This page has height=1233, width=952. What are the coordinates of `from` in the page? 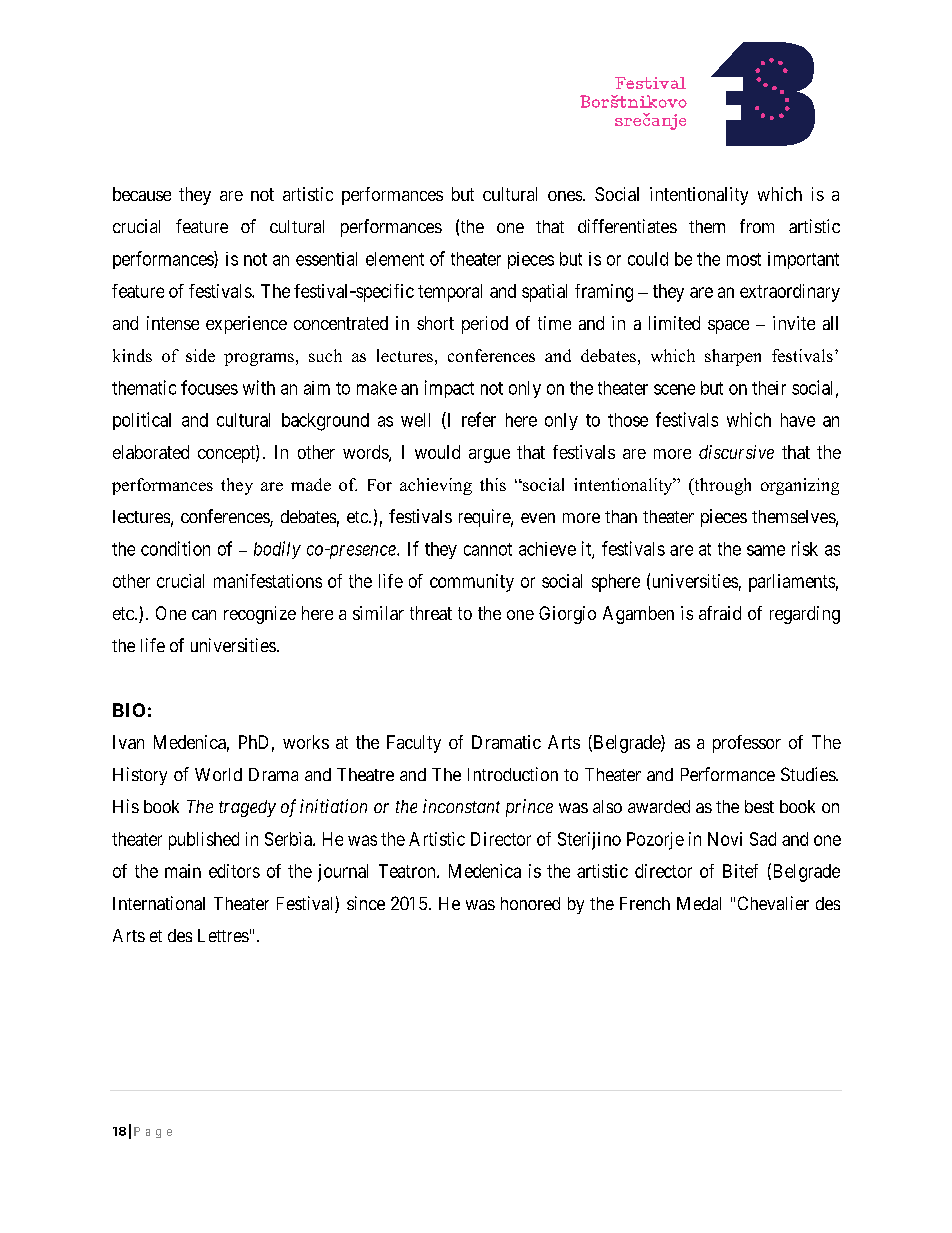 It's located at (757, 226).
